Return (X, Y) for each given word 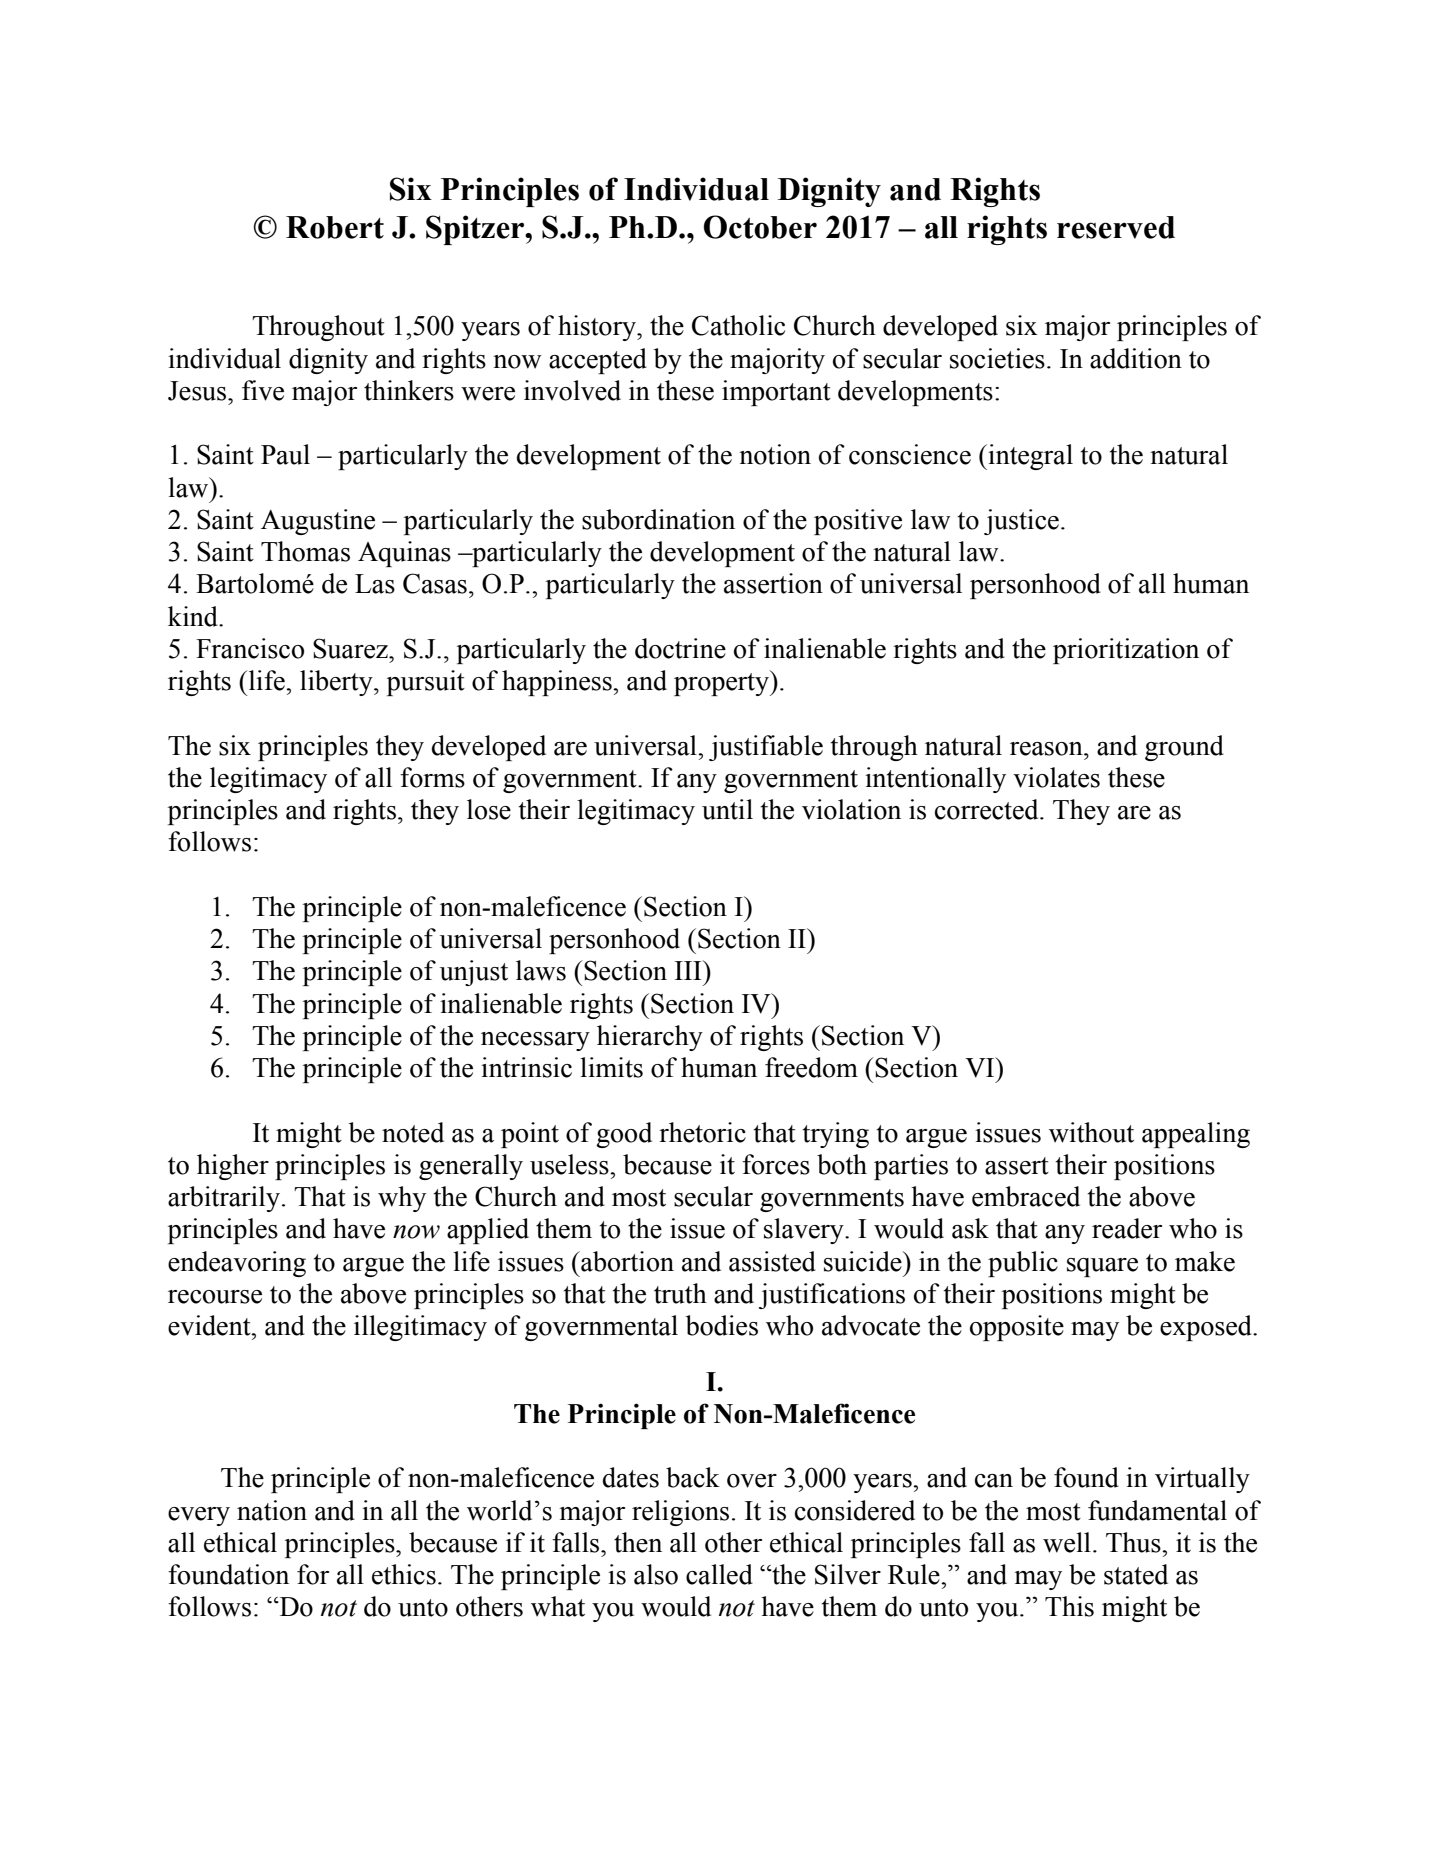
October (760, 227)
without (1091, 1132)
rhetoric (702, 1132)
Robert (335, 227)
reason (1047, 749)
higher (233, 1167)
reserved (1116, 227)
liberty (337, 683)
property (722, 683)
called (719, 1574)
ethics (404, 1574)
